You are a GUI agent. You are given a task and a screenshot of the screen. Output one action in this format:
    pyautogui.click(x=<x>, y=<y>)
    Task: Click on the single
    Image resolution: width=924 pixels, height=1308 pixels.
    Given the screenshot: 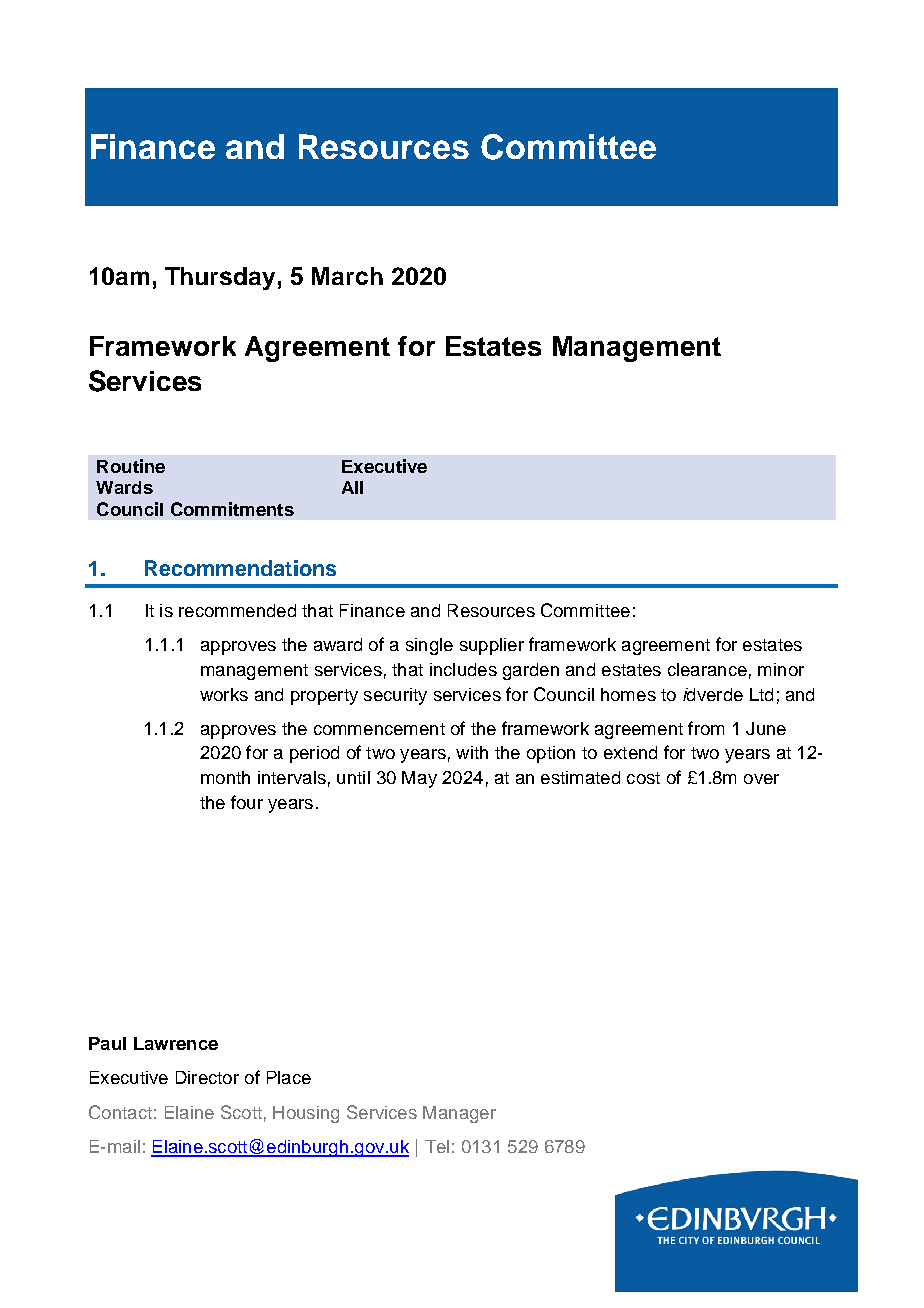 What is the action you would take?
    pyautogui.click(x=429, y=646)
